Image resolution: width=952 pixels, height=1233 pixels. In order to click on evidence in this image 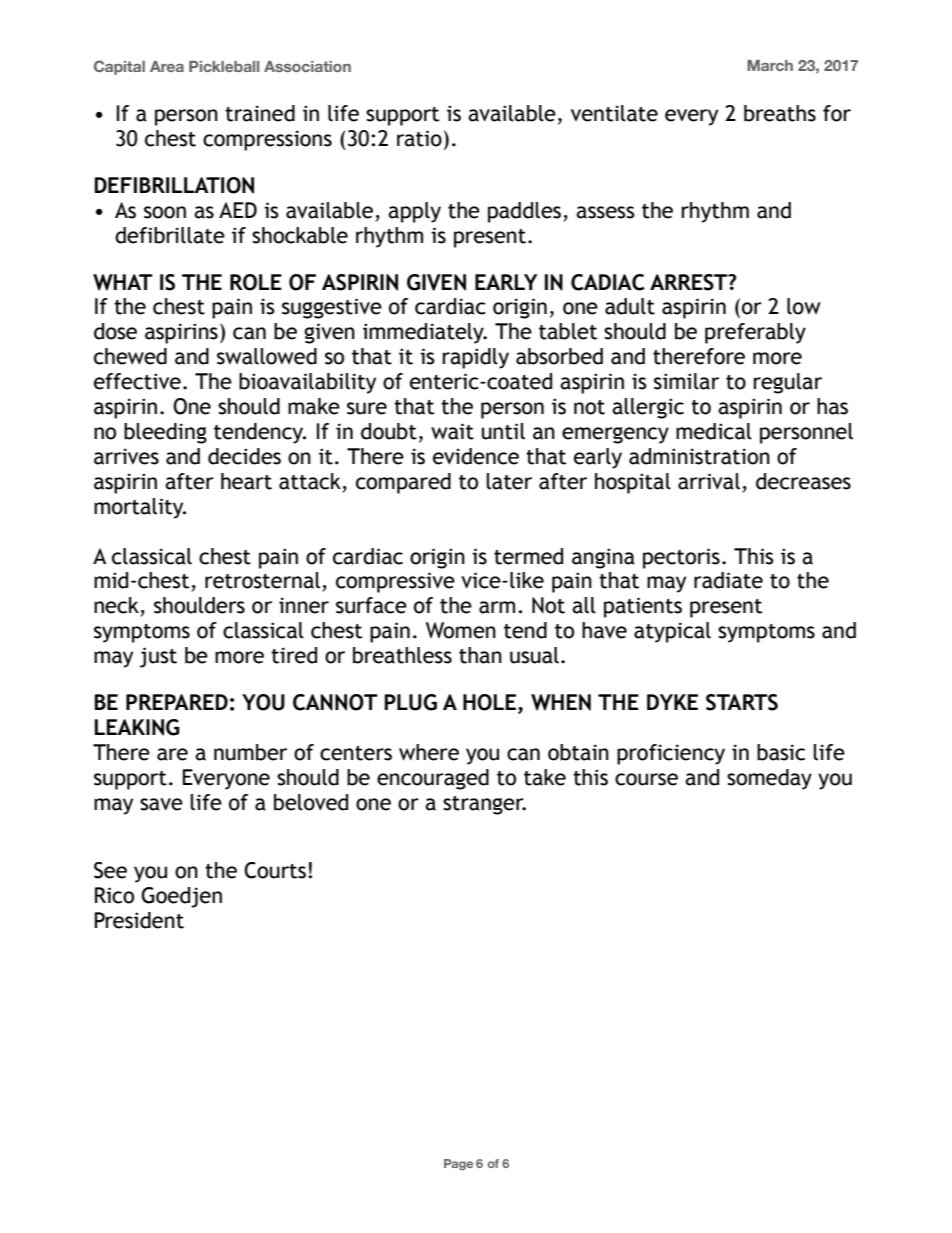, I will do `click(476, 456)`.
